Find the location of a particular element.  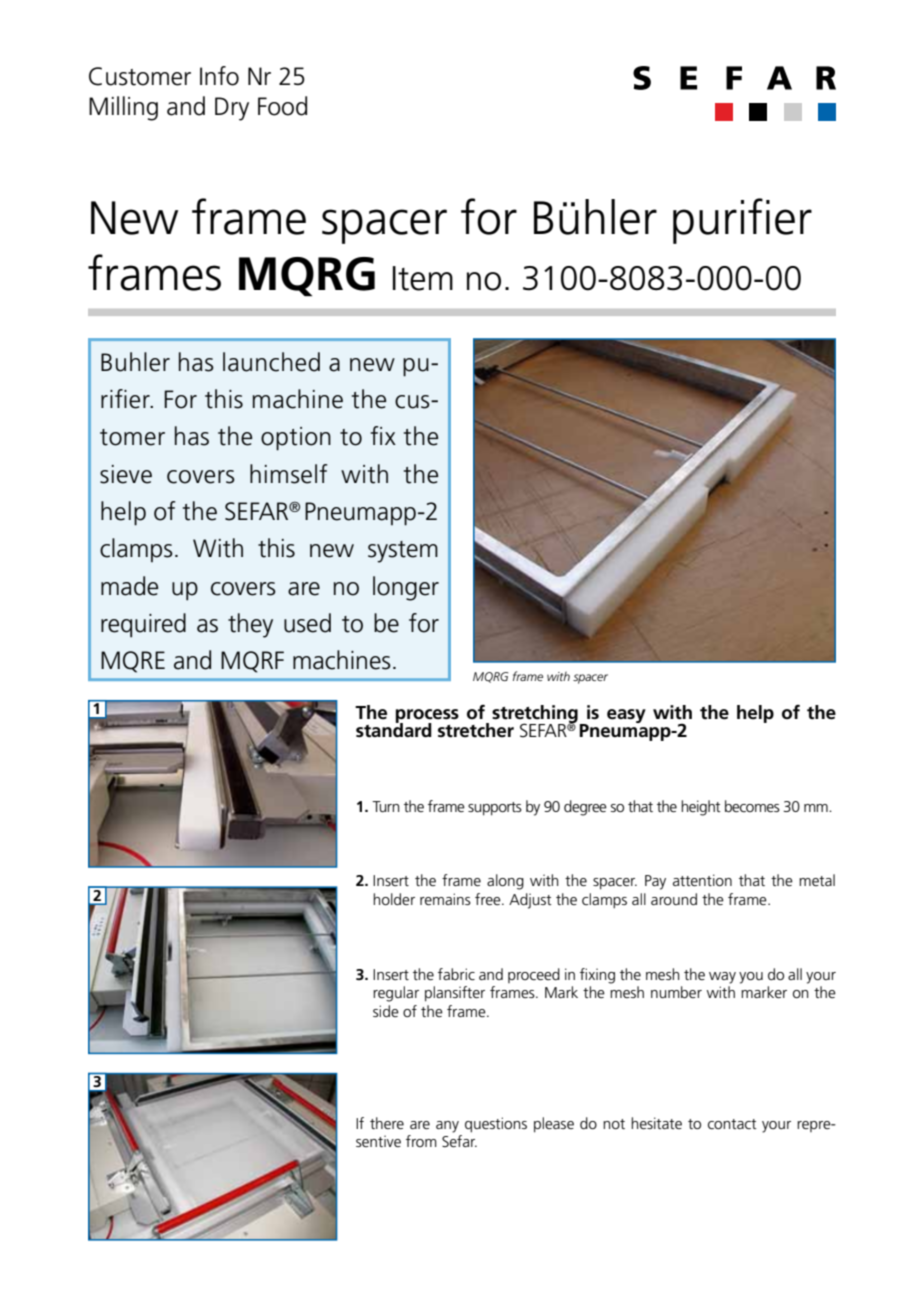

they is located at coordinates (250, 625).
